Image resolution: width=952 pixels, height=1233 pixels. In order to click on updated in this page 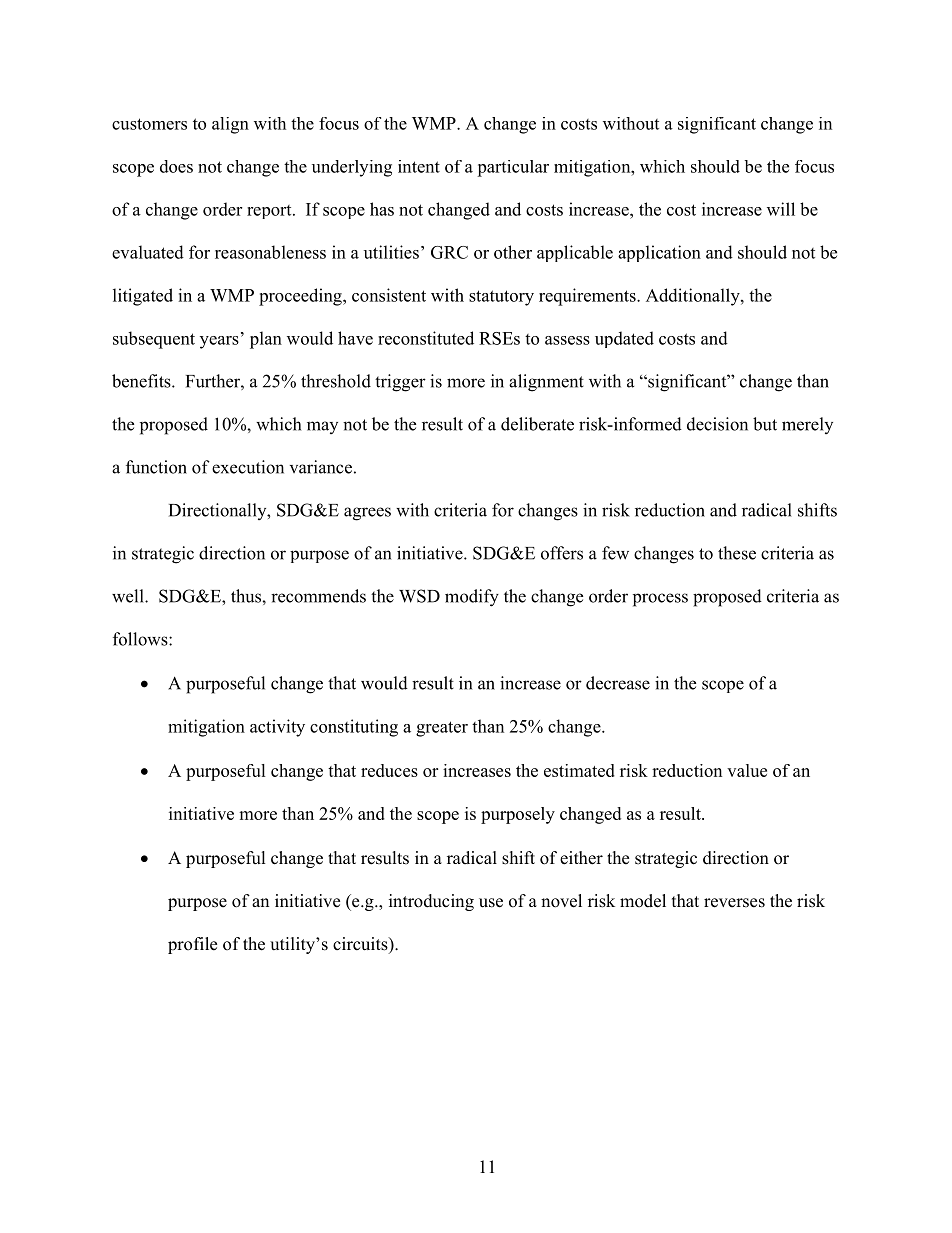, I will do `click(624, 339)`.
